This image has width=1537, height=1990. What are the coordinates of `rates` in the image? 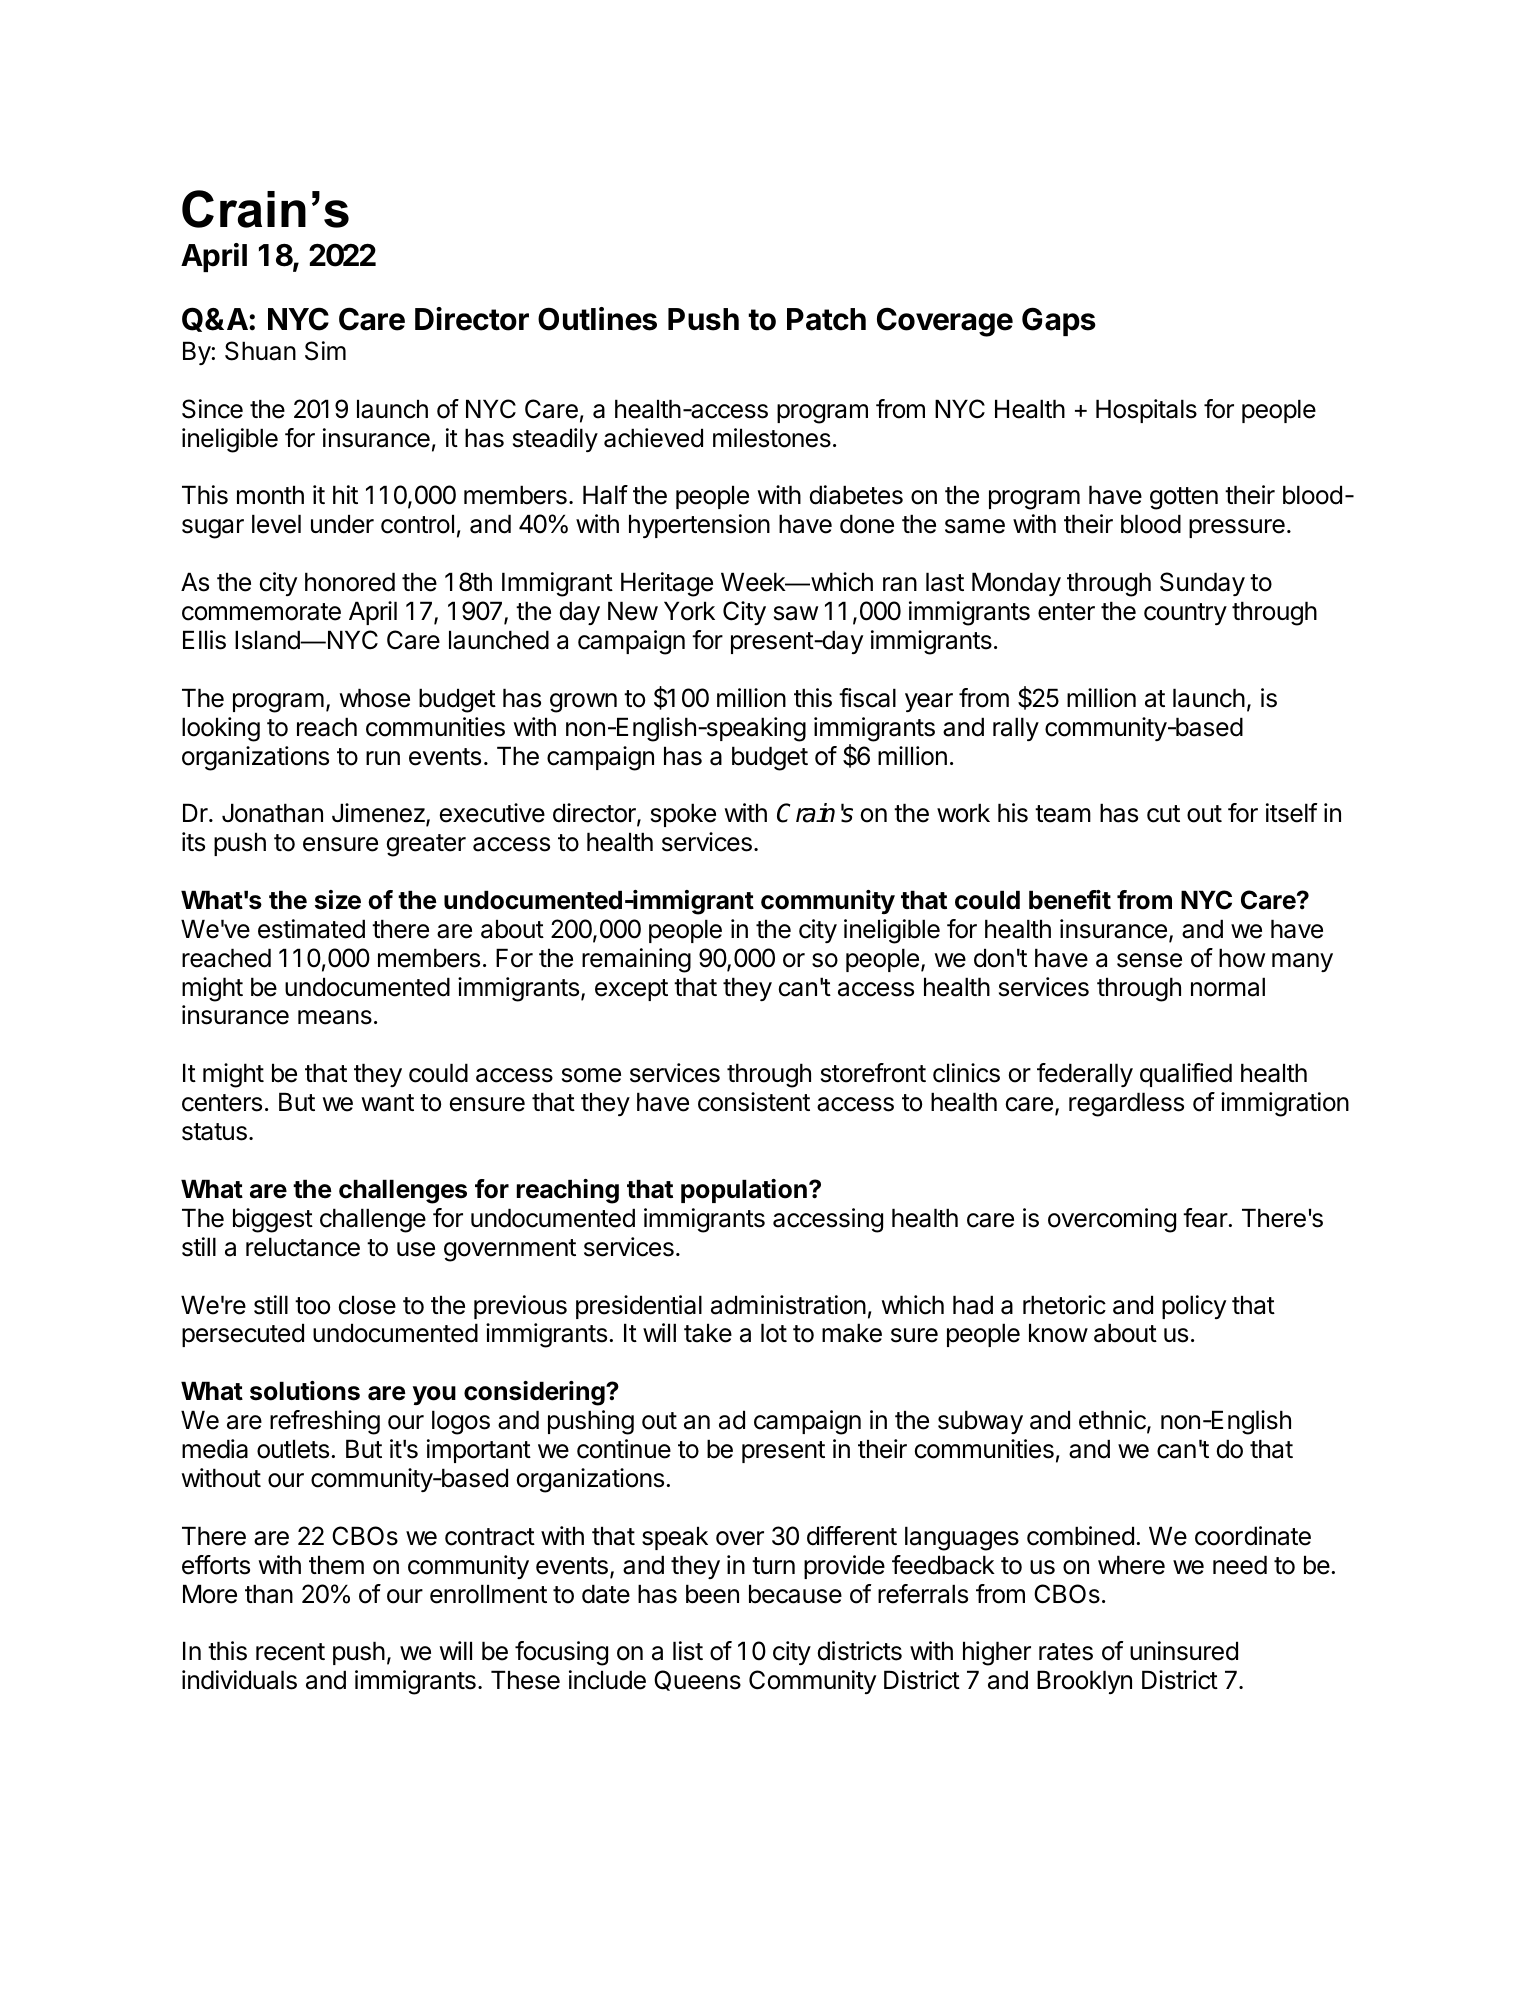 It's located at (1066, 1652).
